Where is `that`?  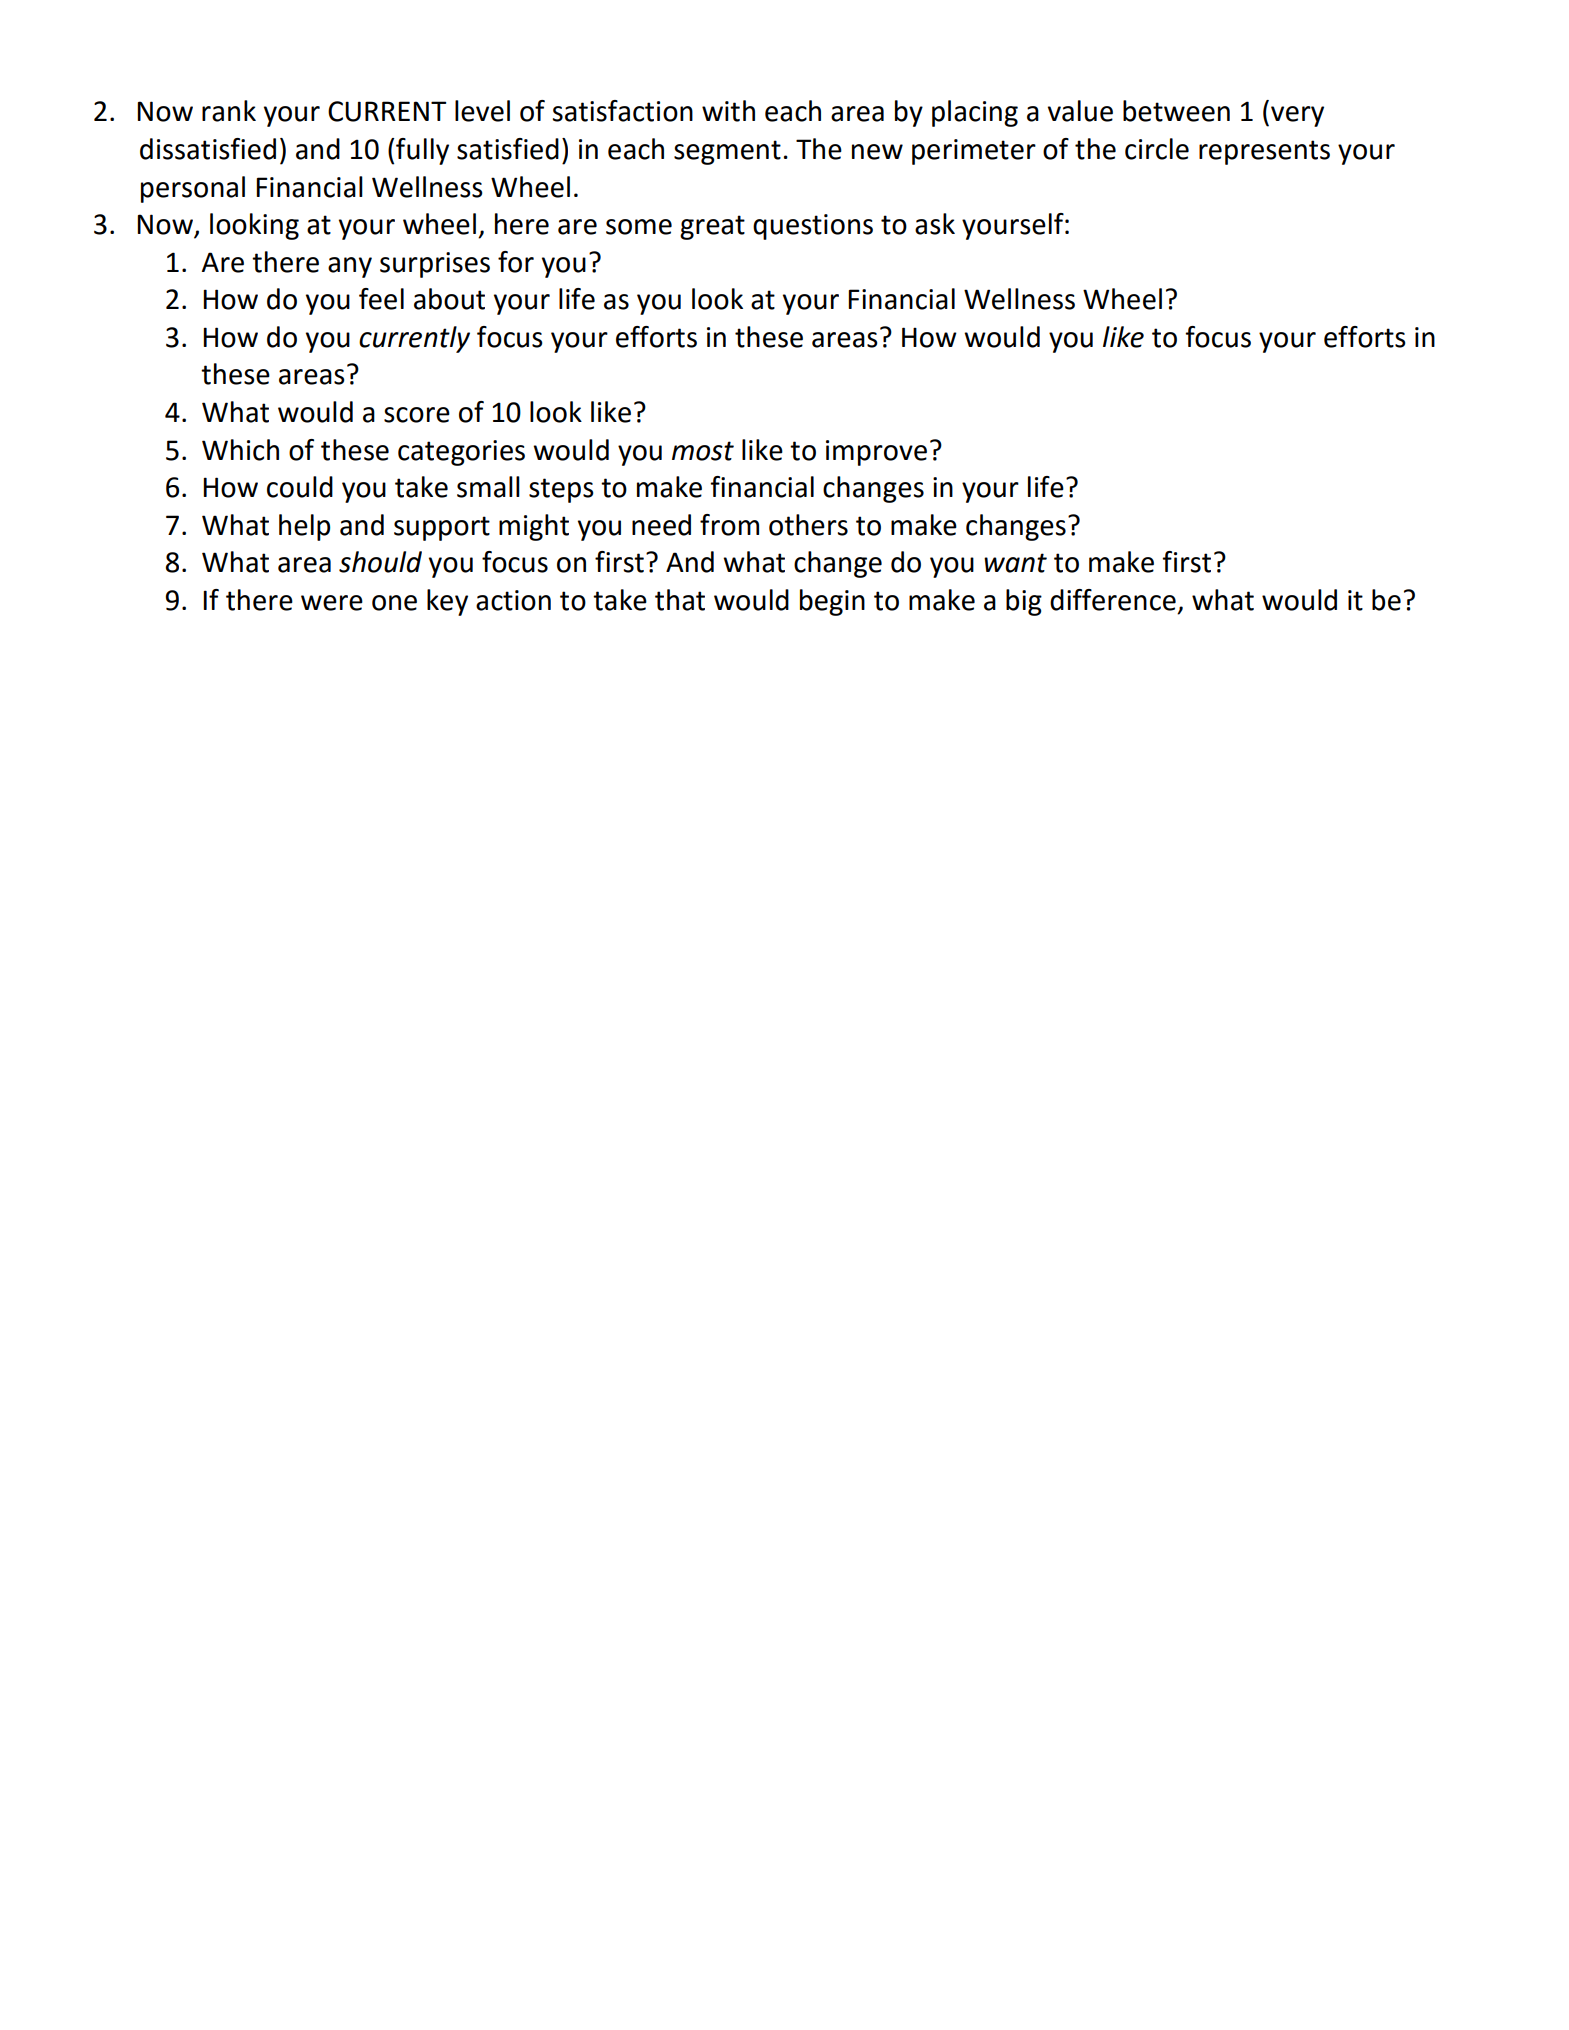 that is located at coordinates (680, 600).
